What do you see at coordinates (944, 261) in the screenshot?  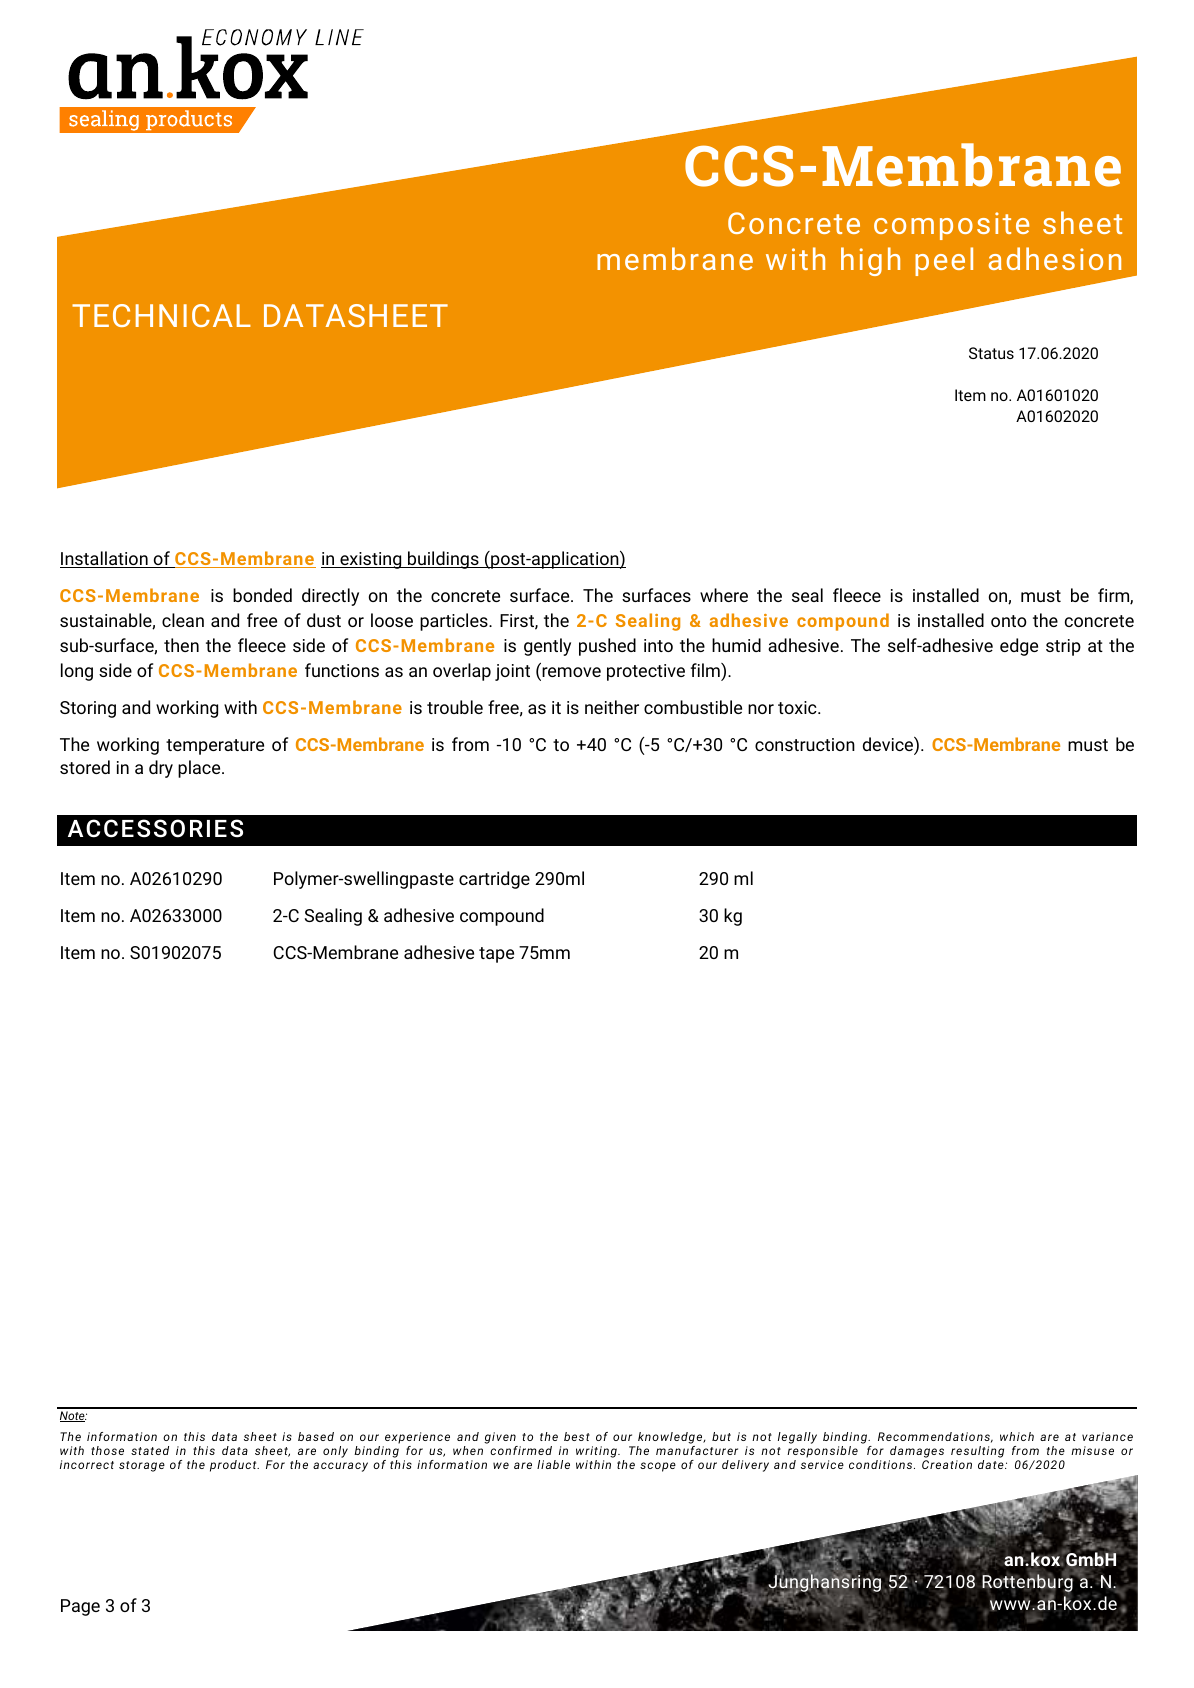 I see `peel` at bounding box center [944, 261].
